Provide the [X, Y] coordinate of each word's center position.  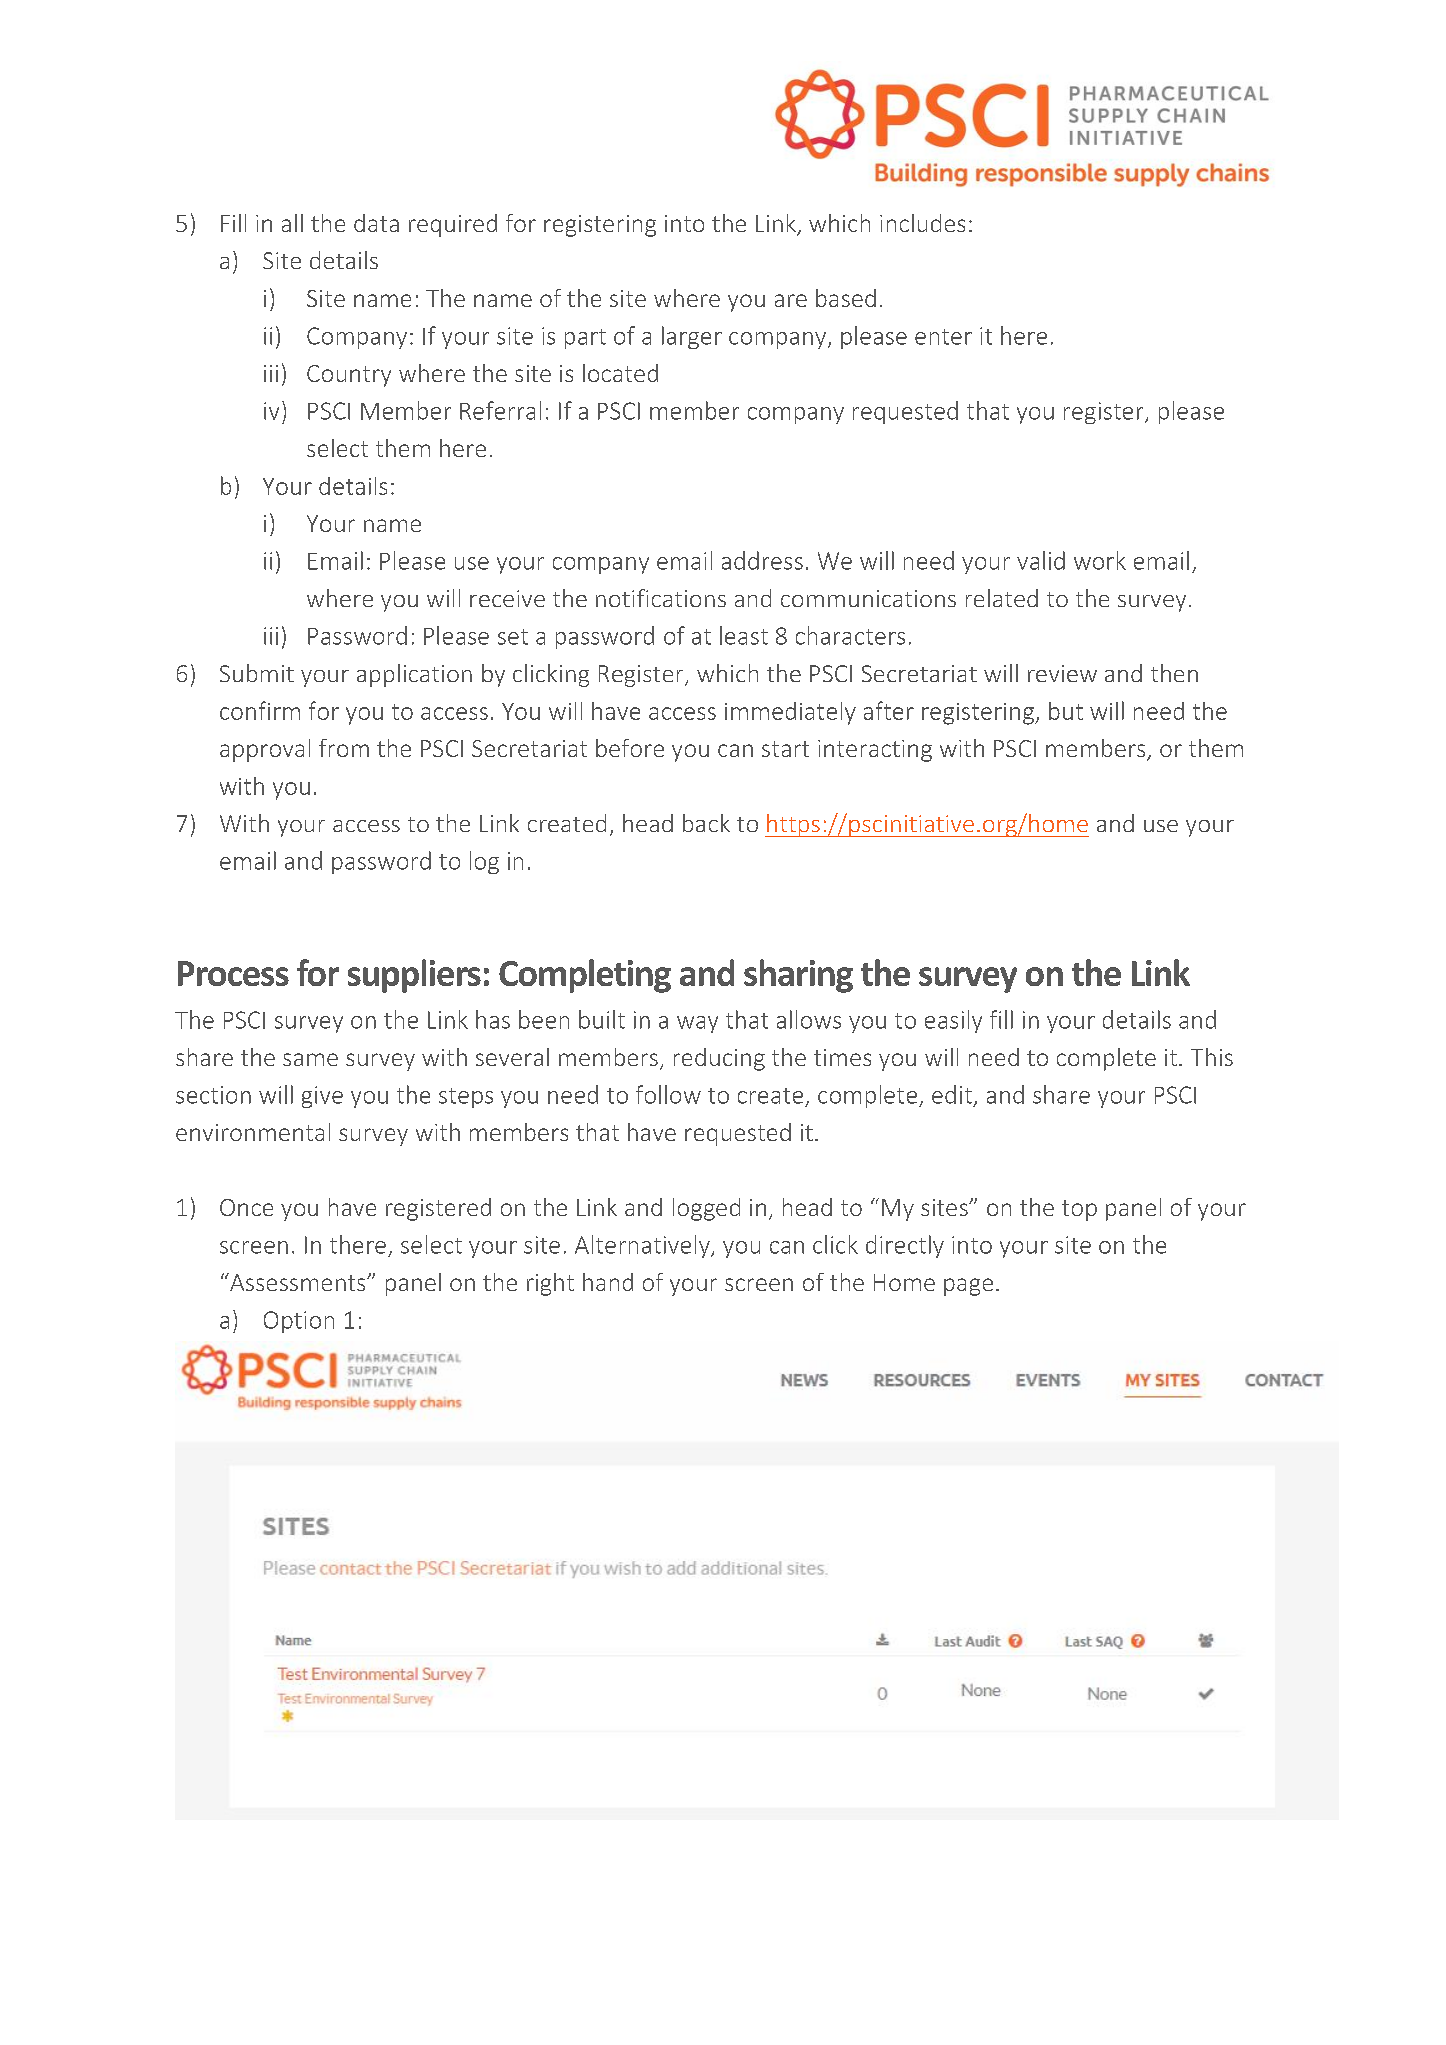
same [310, 1059]
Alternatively [643, 1246]
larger [692, 337]
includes [922, 223]
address [762, 560]
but [1066, 711]
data [376, 223]
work [1100, 560]
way [697, 1024]
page [968, 1287]
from [344, 748]
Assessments [298, 1282]
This [1212, 1057]
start [785, 749]
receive [507, 598]
